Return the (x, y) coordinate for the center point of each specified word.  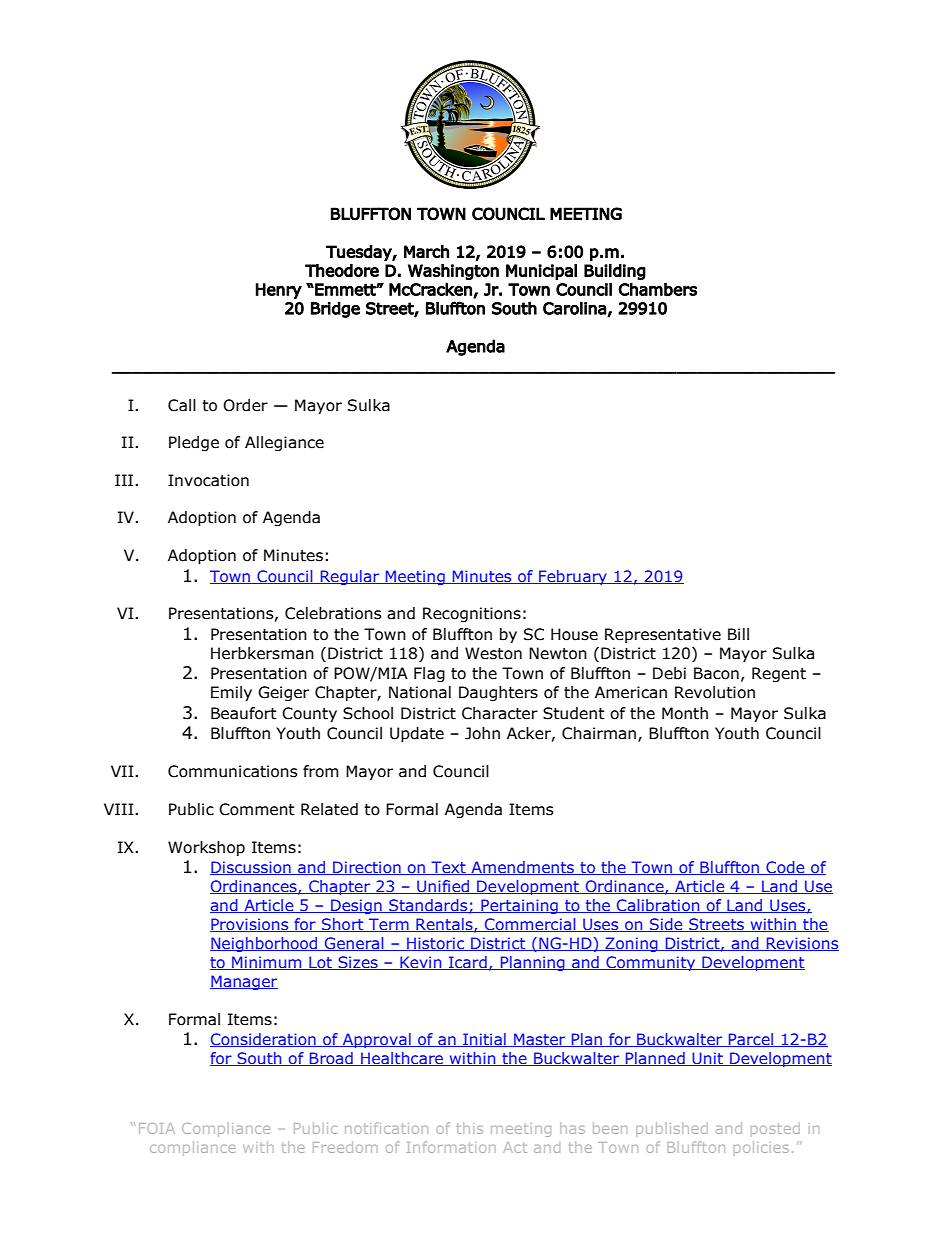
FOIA (157, 1128)
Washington (453, 272)
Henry (279, 291)
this (470, 1128)
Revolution (715, 692)
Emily (231, 693)
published (672, 1129)
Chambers (657, 289)
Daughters (498, 693)
